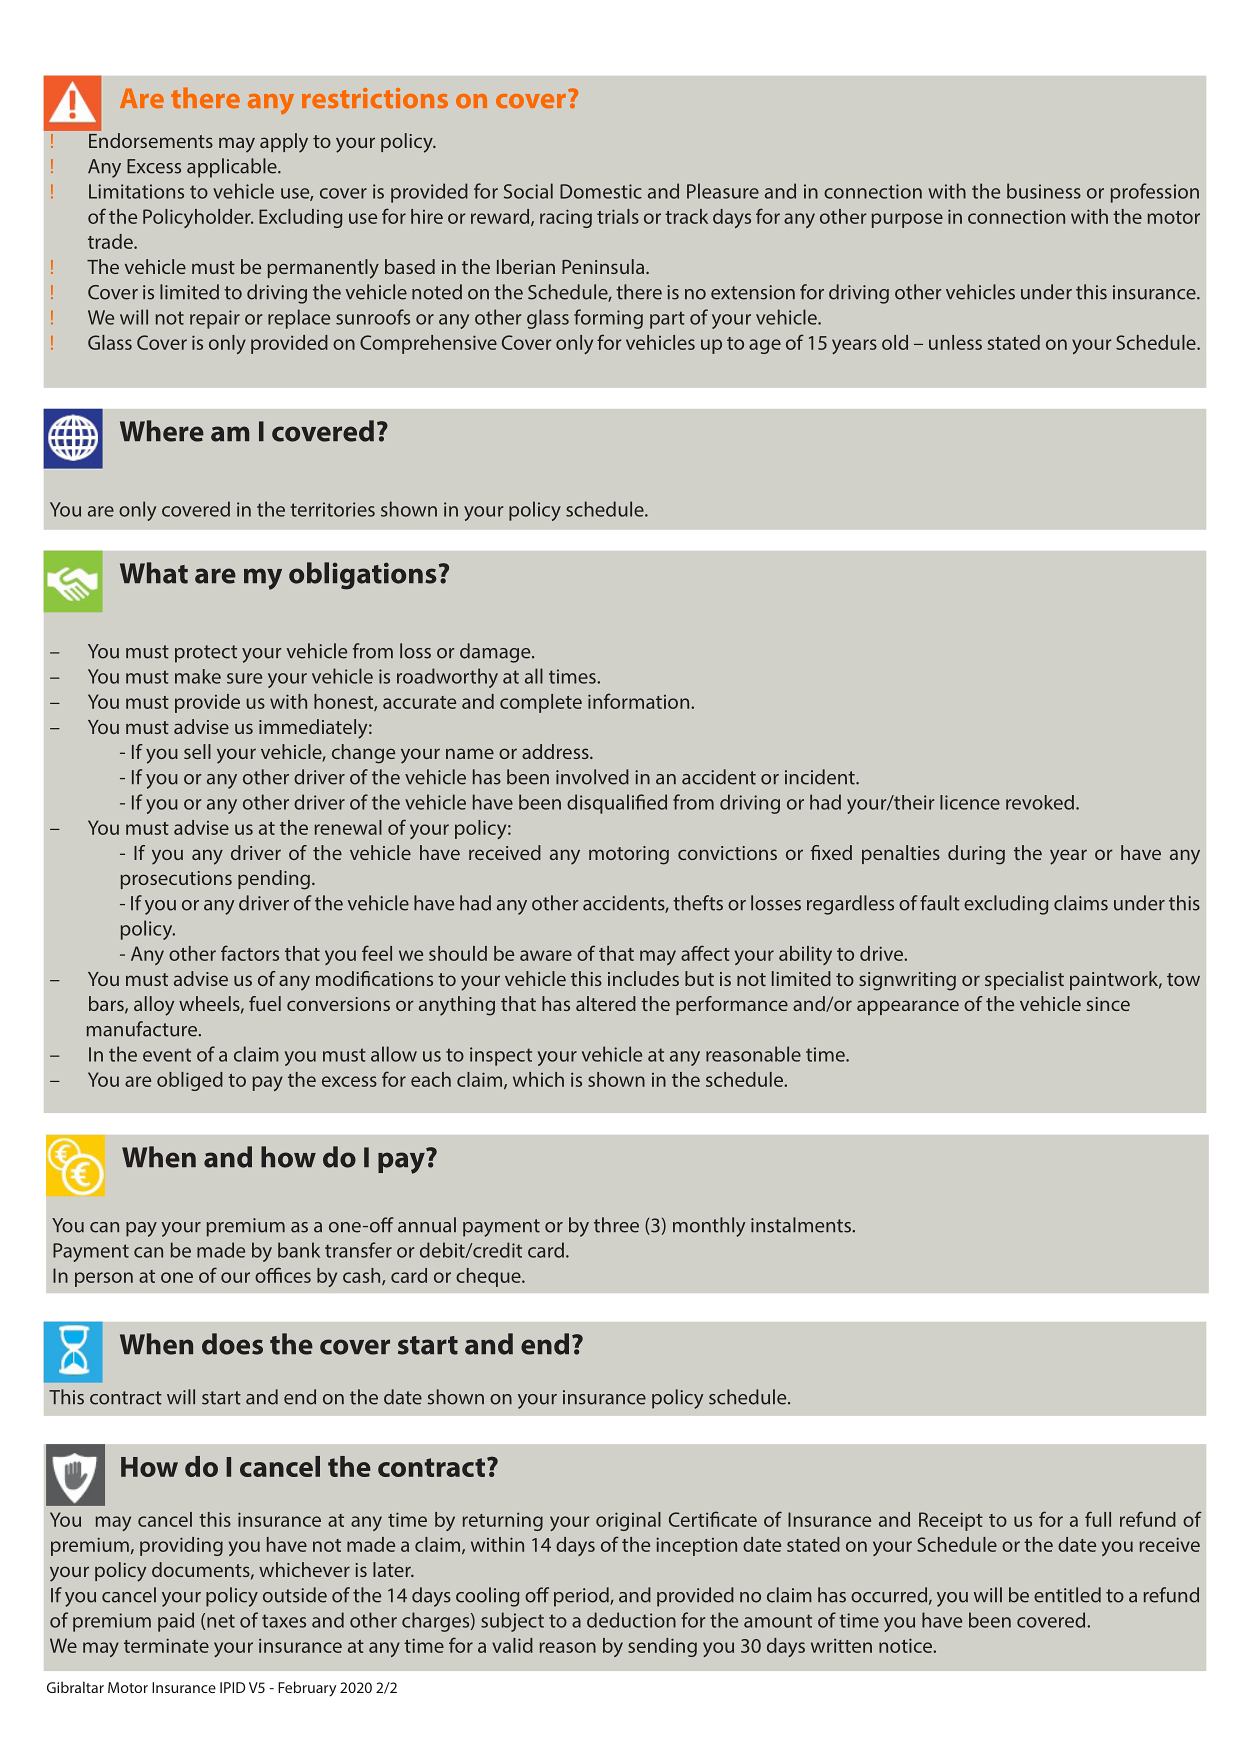  I want to click on since, so click(1108, 1004).
